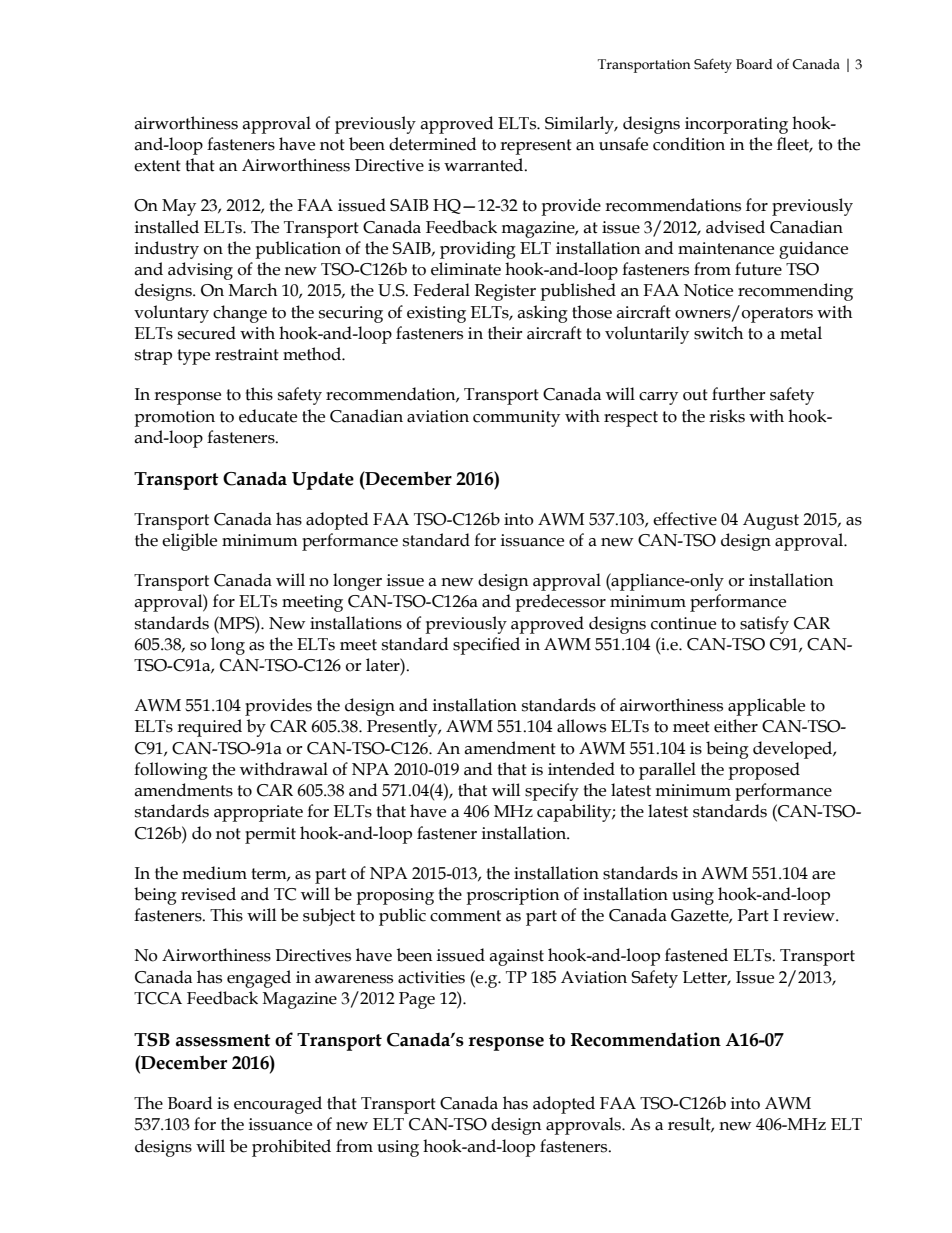  I want to click on medium, so click(214, 873).
